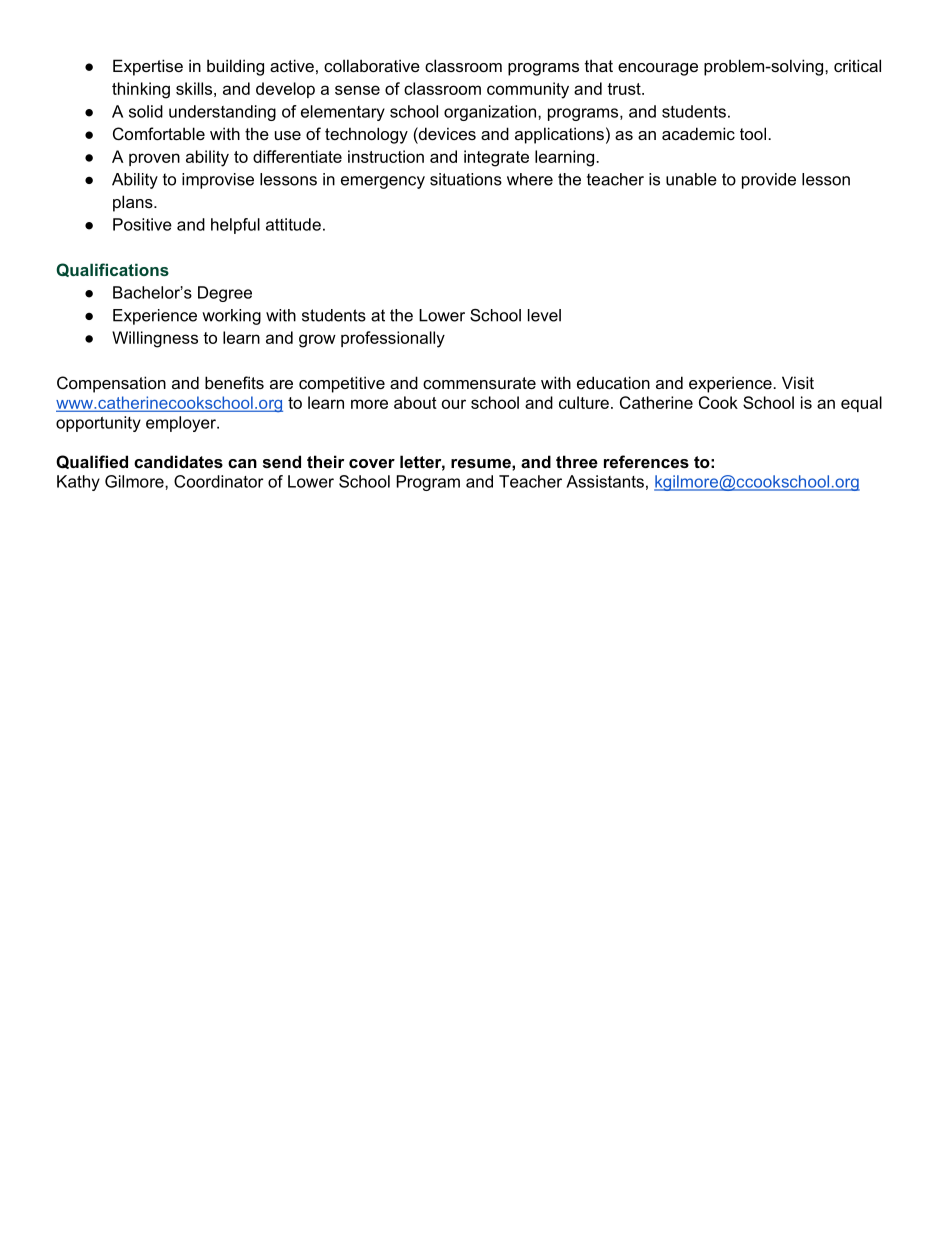 The image size is (952, 1233). What do you see at coordinates (112, 270) in the screenshot?
I see `Qualifications` at bounding box center [112, 270].
